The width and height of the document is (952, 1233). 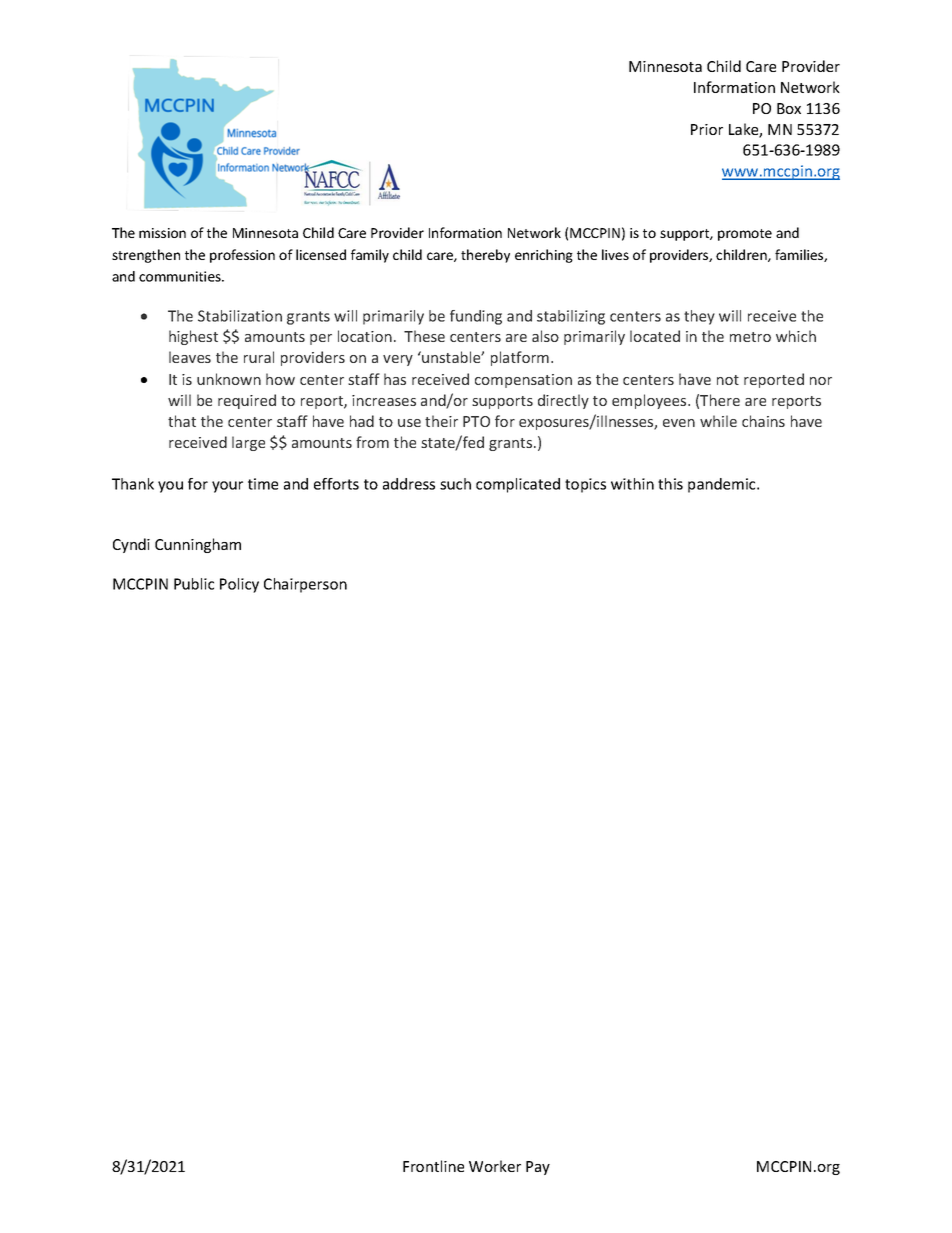 What do you see at coordinates (476, 317) in the document?
I see `funding` at bounding box center [476, 317].
